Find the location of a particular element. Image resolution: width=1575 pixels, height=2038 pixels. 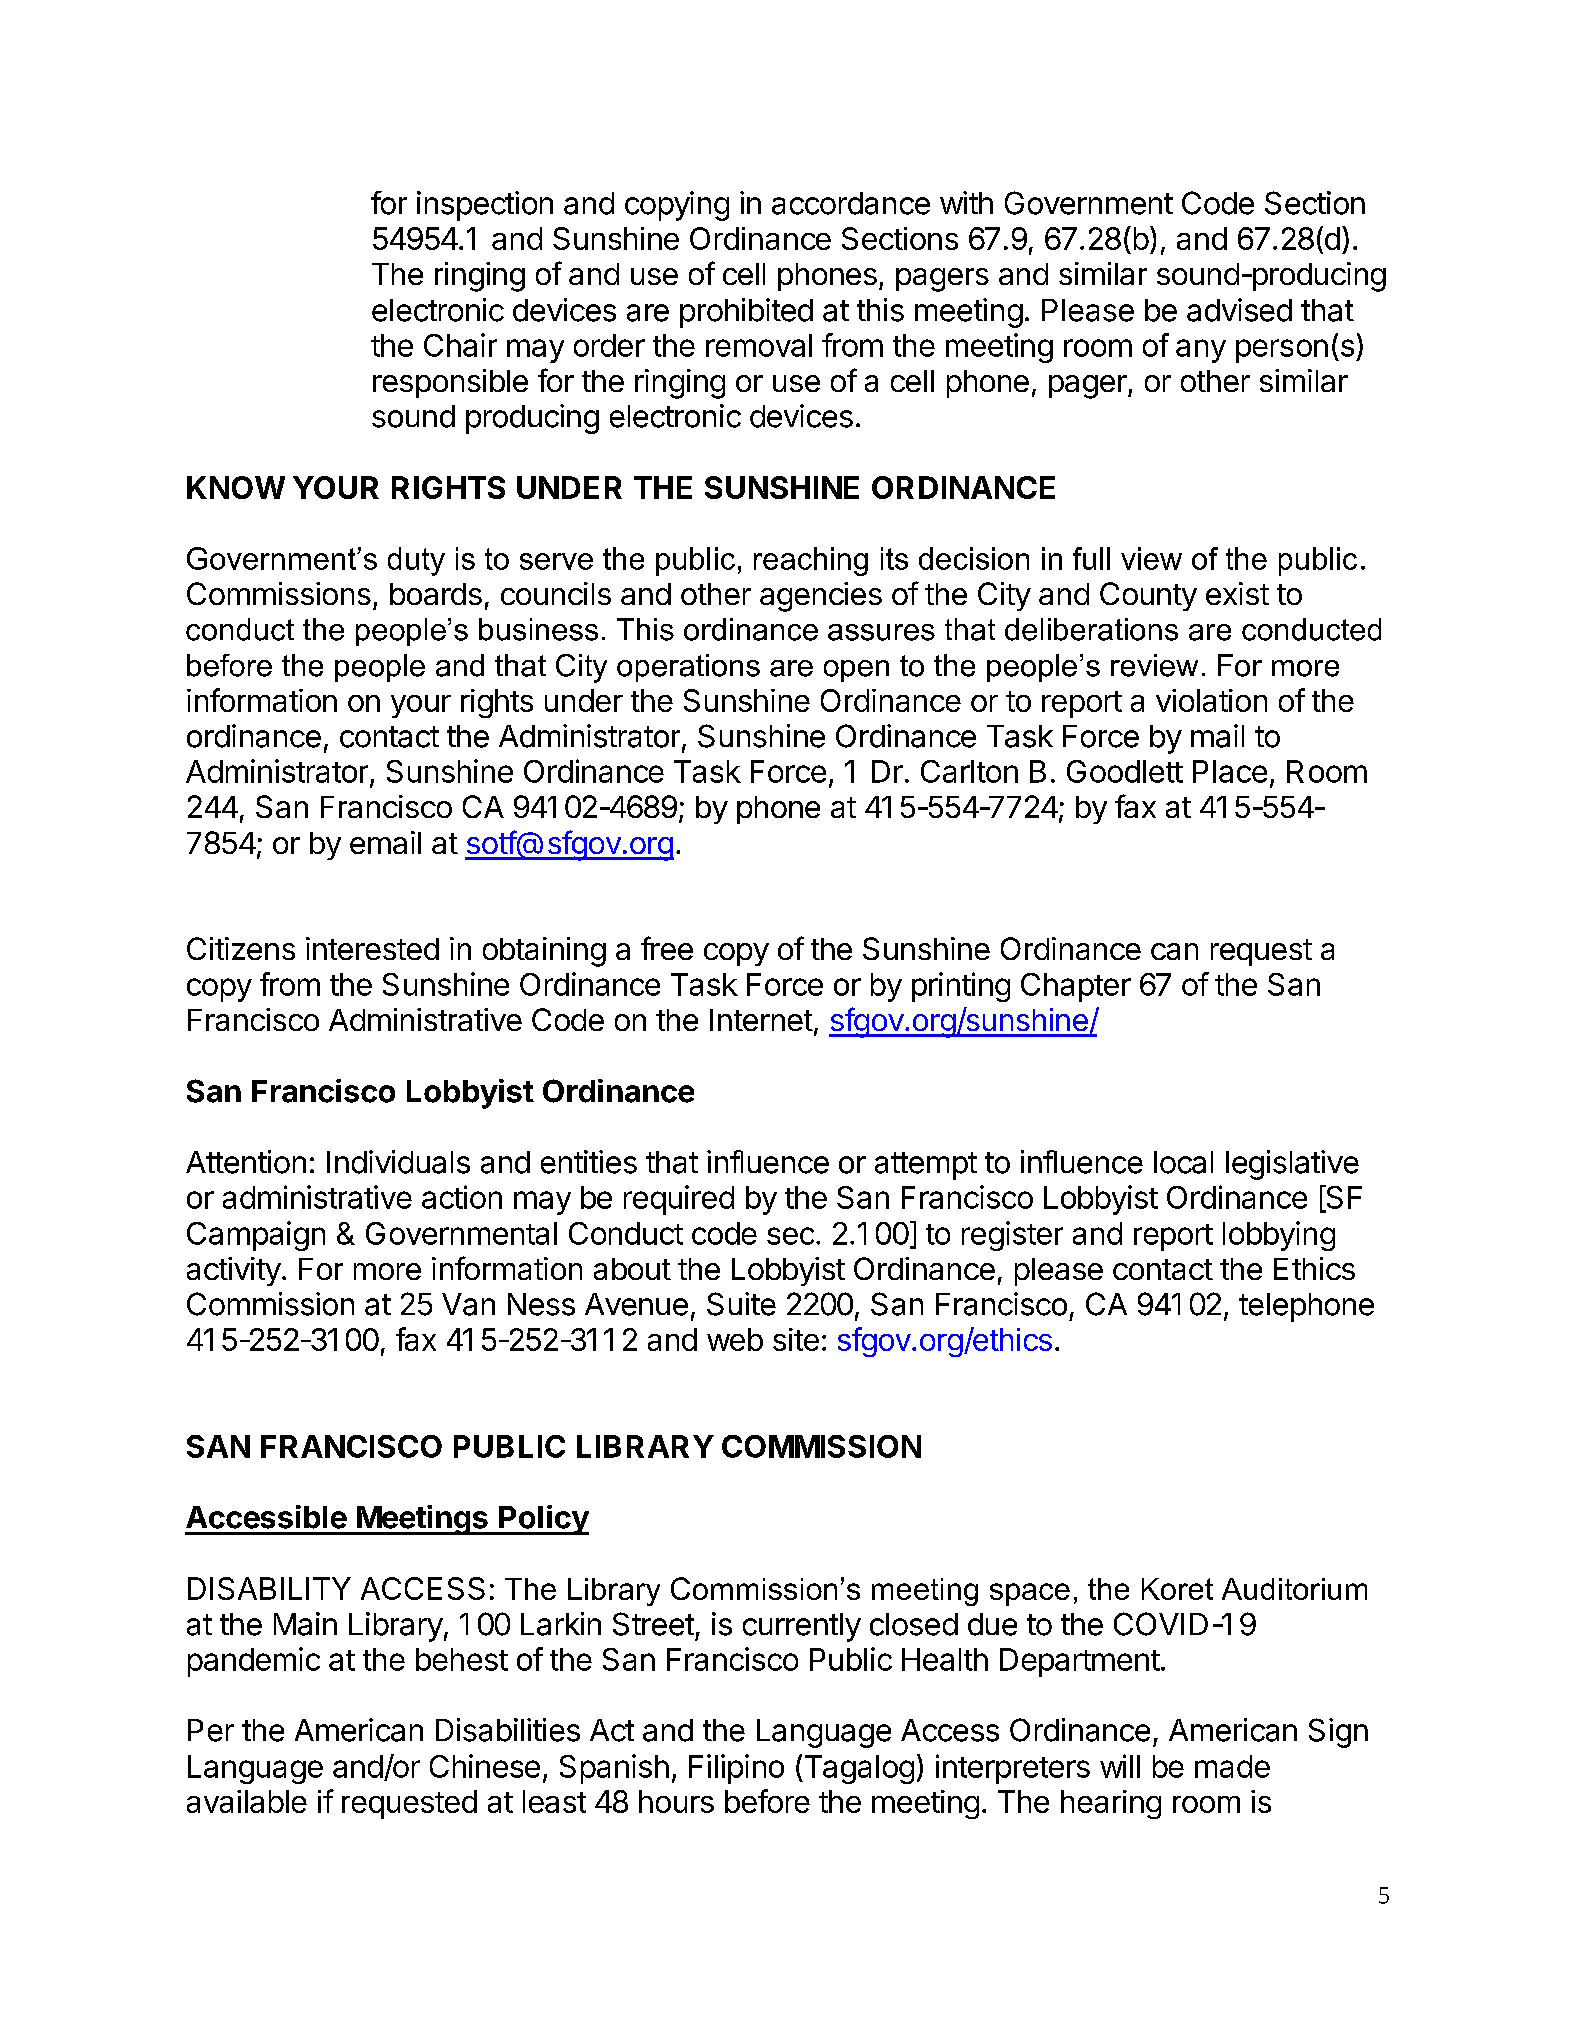

Chapter is located at coordinates (1076, 987).
